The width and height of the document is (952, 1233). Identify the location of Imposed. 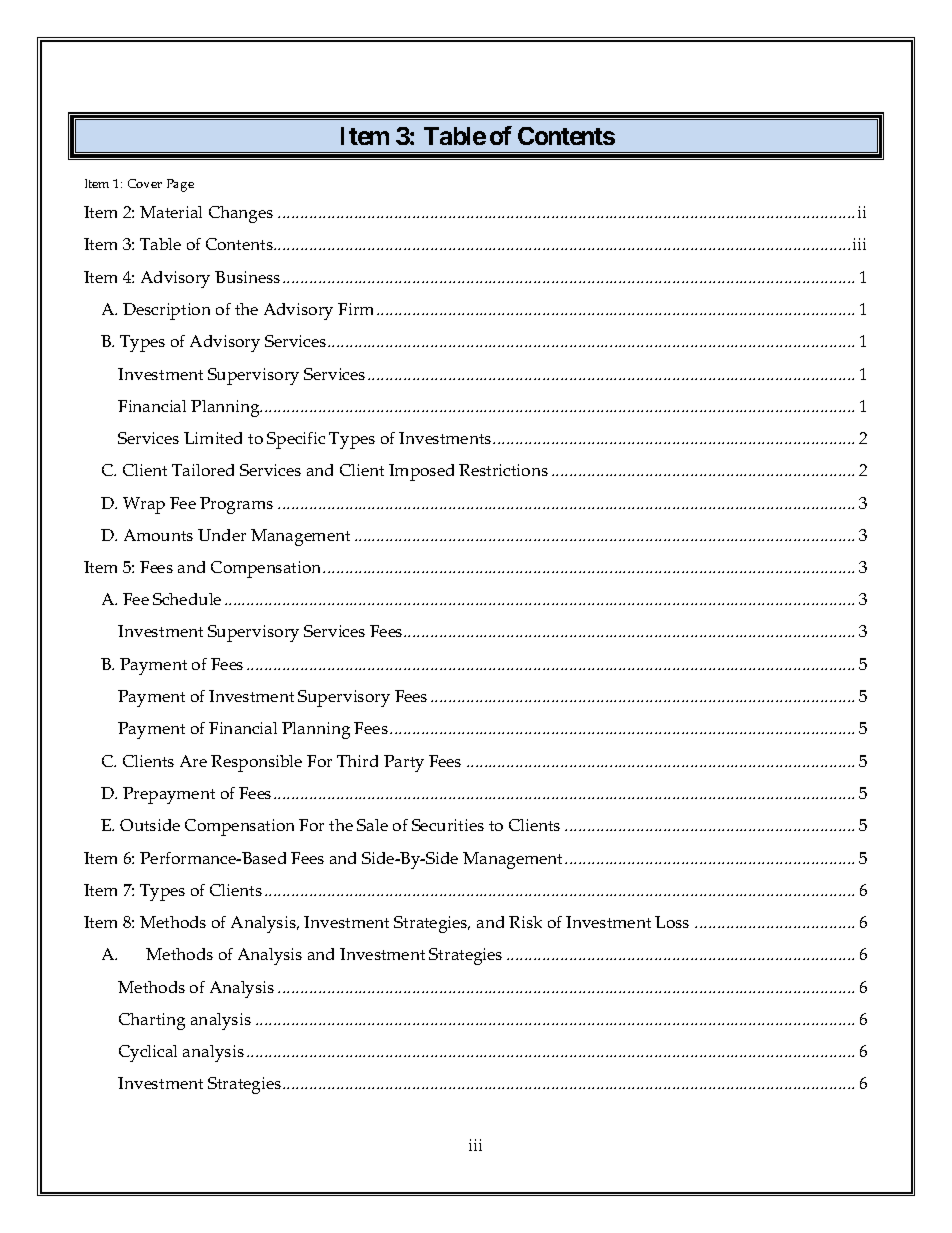
(421, 472).
